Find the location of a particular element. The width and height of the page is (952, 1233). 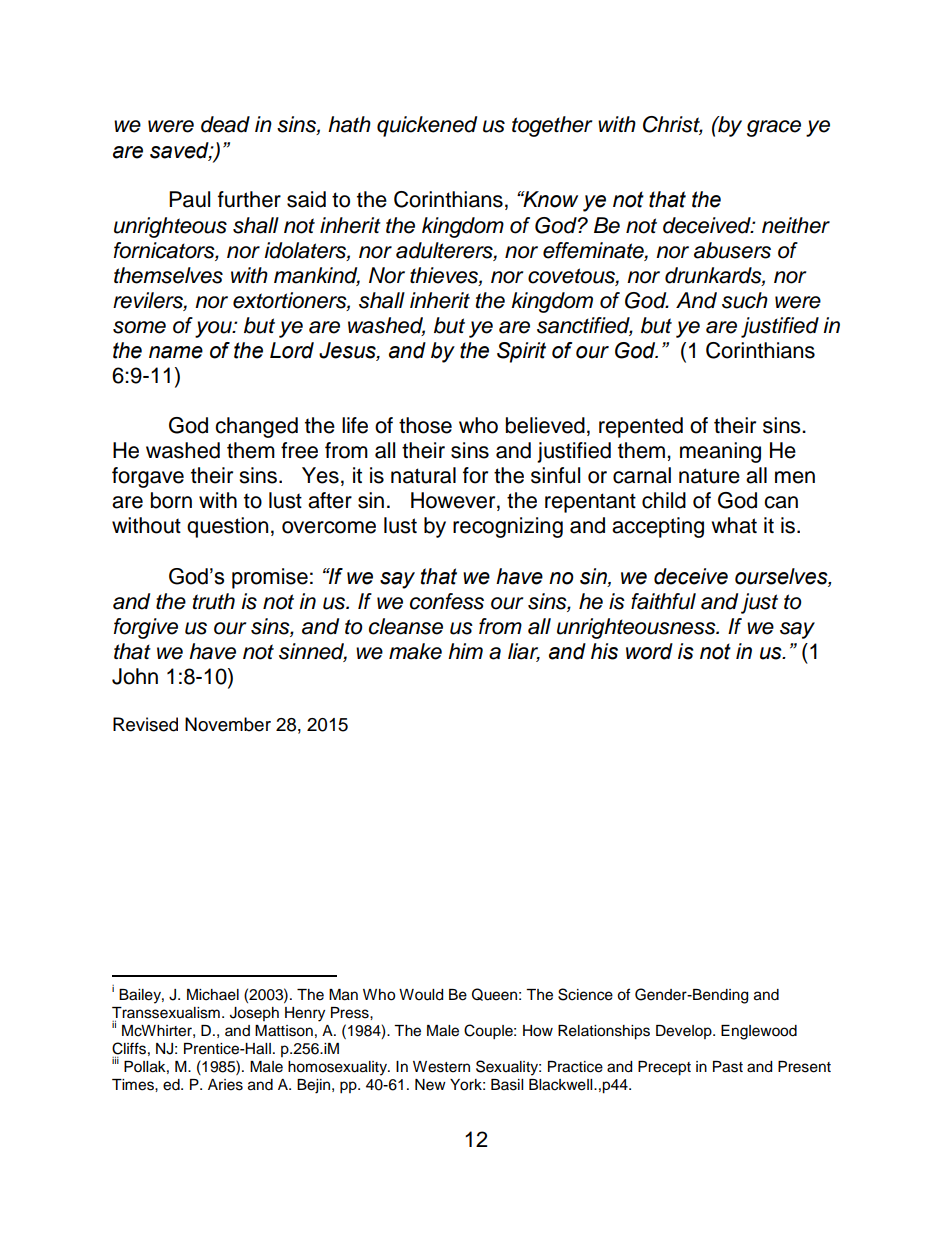

name is located at coordinates (176, 352).
